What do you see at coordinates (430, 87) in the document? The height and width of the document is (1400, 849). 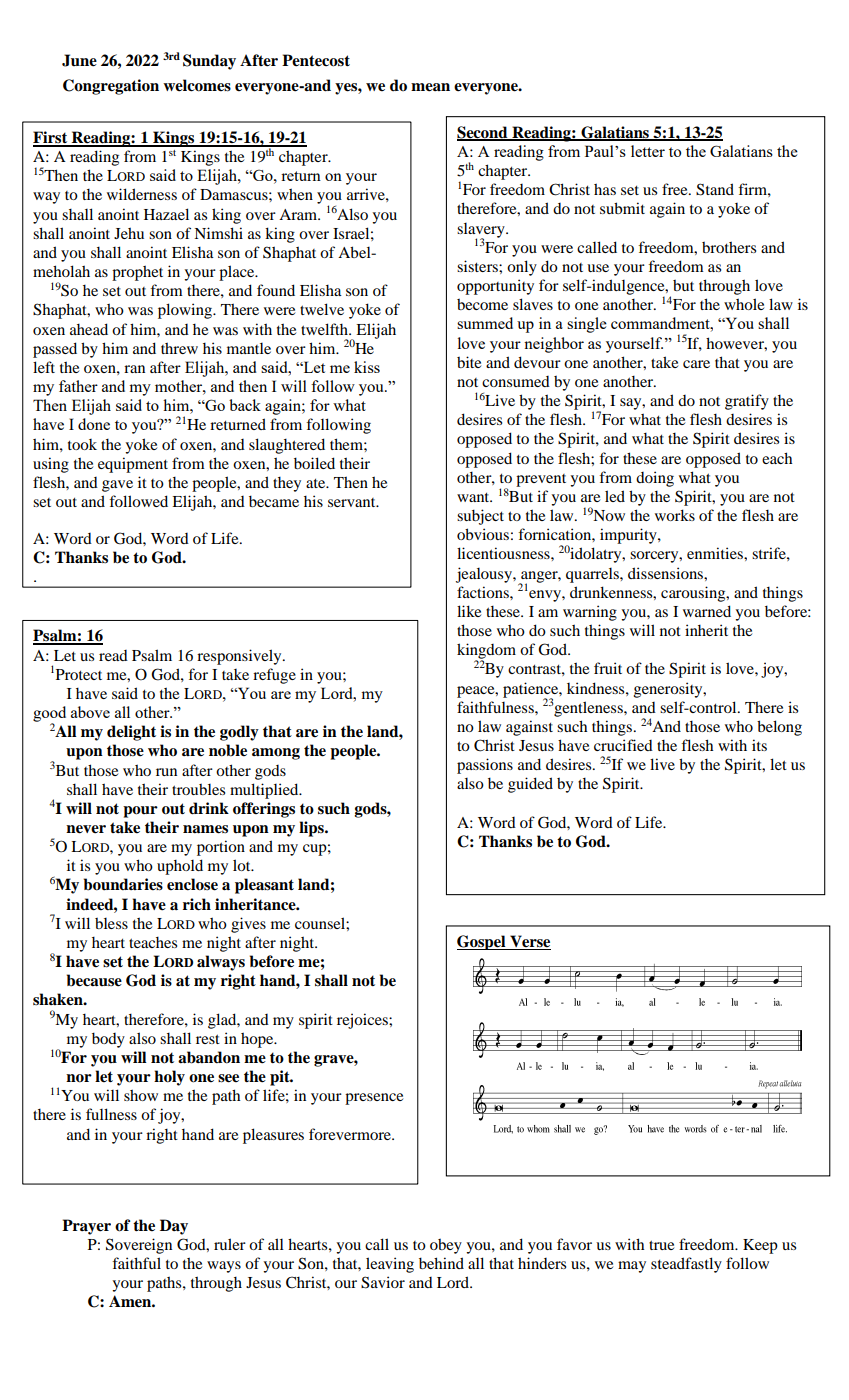 I see `mean` at bounding box center [430, 87].
